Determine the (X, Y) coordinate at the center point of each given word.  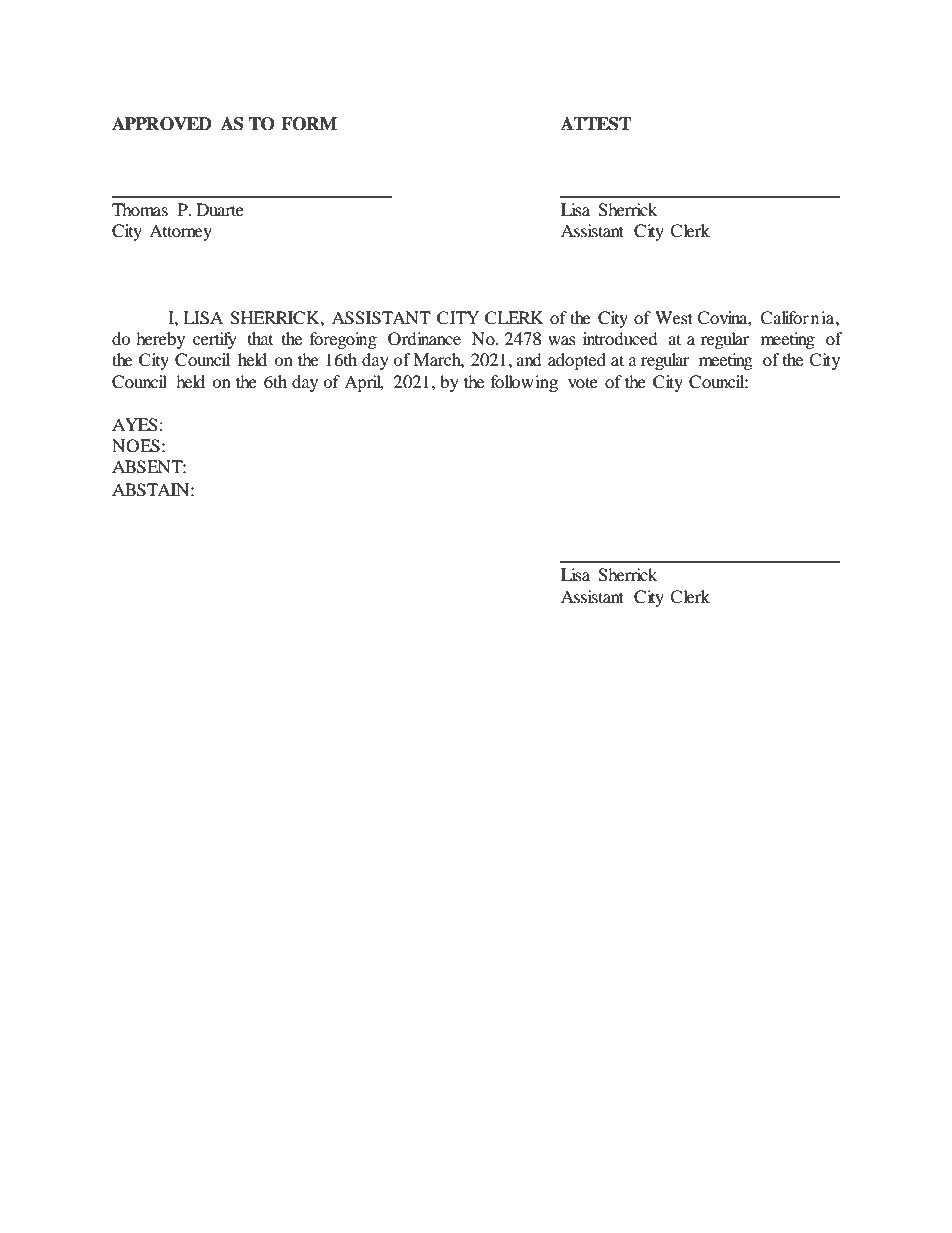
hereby (160, 340)
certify (215, 340)
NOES (136, 446)
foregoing (343, 340)
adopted (577, 361)
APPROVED (162, 124)
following (524, 383)
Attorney (180, 232)
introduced (620, 338)
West (674, 317)
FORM (309, 124)
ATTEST (596, 124)
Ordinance (424, 339)
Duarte (220, 209)
